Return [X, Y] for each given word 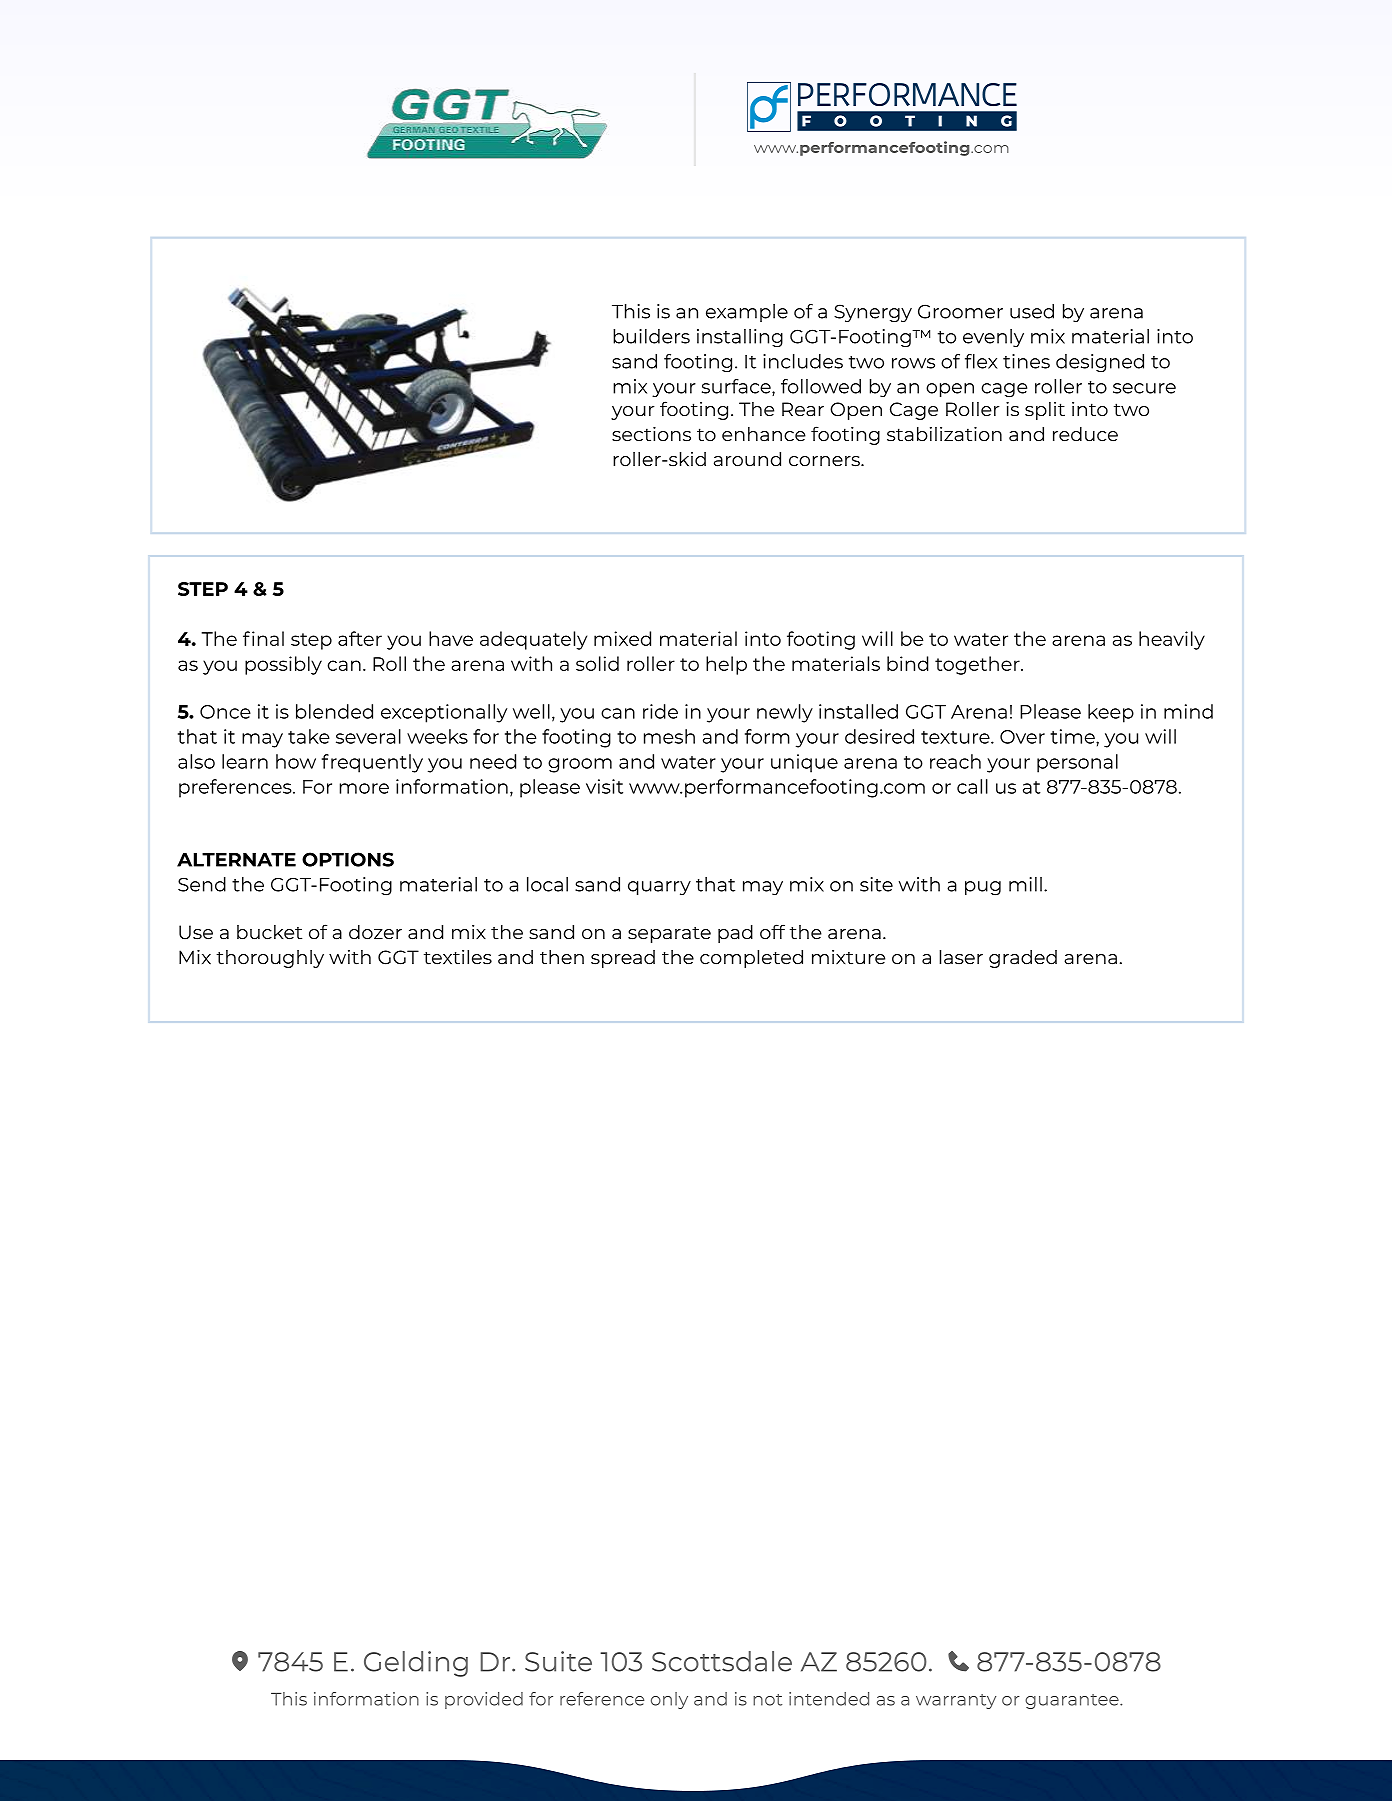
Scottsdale [722, 1661]
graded [1023, 959]
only [669, 1700]
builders [651, 336]
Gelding [416, 1664]
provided [484, 1700]
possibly [283, 665]
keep [1111, 713]
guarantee [1073, 1701]
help [726, 665]
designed [1100, 363]
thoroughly [270, 959]
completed [751, 958]
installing [740, 338]
